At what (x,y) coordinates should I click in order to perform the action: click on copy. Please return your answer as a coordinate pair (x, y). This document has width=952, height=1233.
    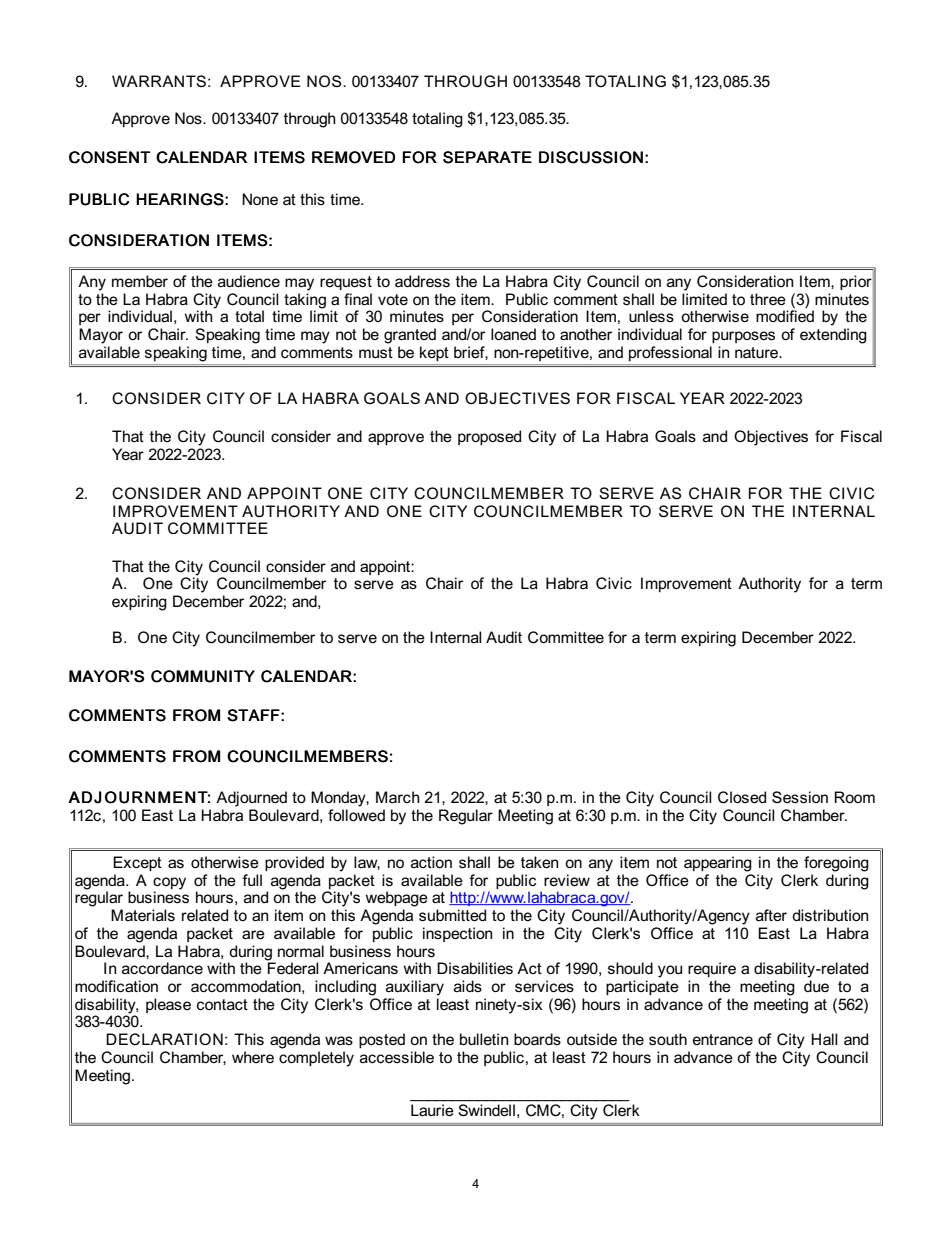
    Looking at the image, I should click on (169, 883).
